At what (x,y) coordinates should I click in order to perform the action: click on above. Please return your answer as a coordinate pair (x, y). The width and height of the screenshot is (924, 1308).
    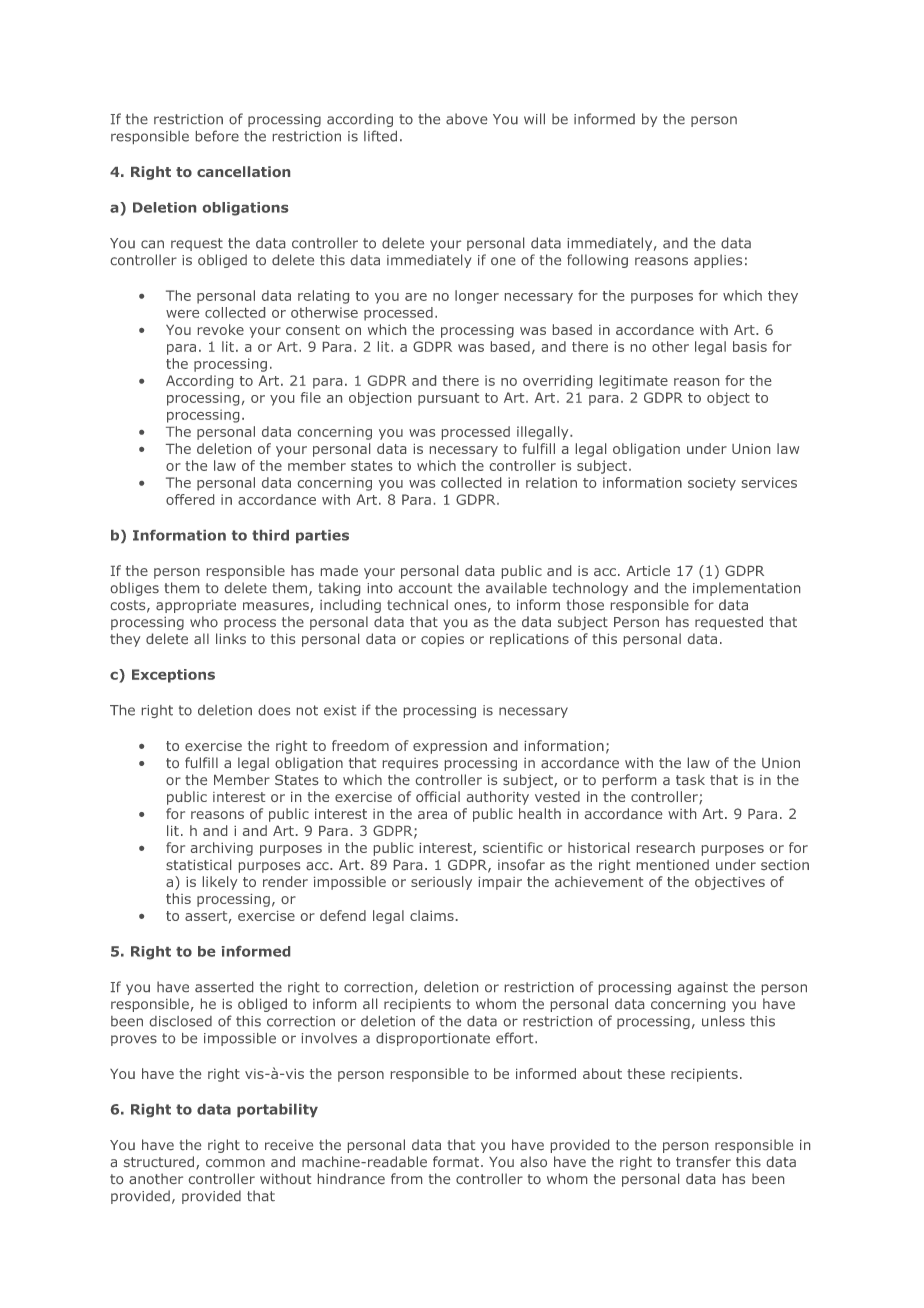
    Looking at the image, I should click on (466, 119).
